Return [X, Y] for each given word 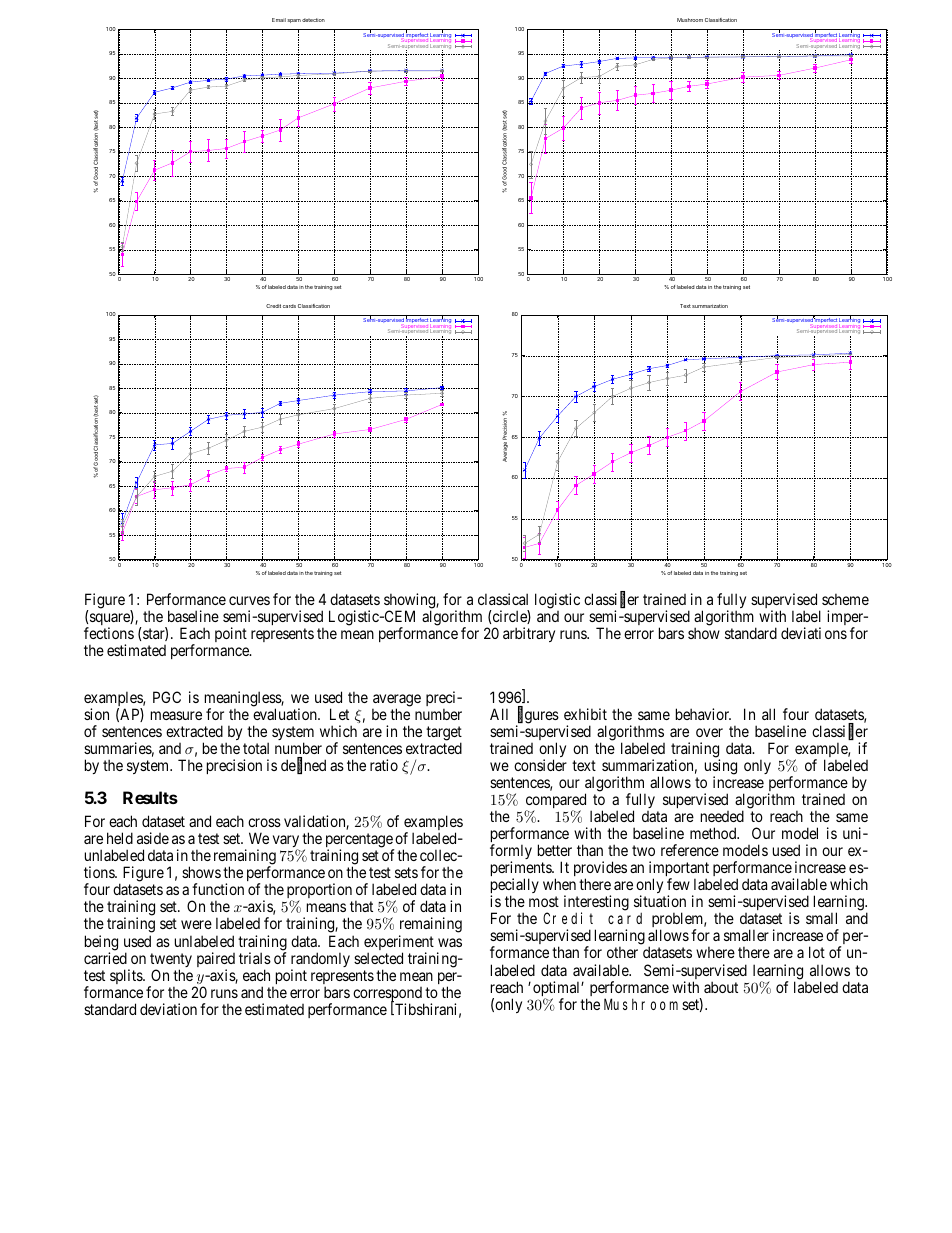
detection [313, 20]
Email [279, 20]
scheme [845, 599]
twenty [171, 961]
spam [294, 21]
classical [503, 599]
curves [249, 600]
